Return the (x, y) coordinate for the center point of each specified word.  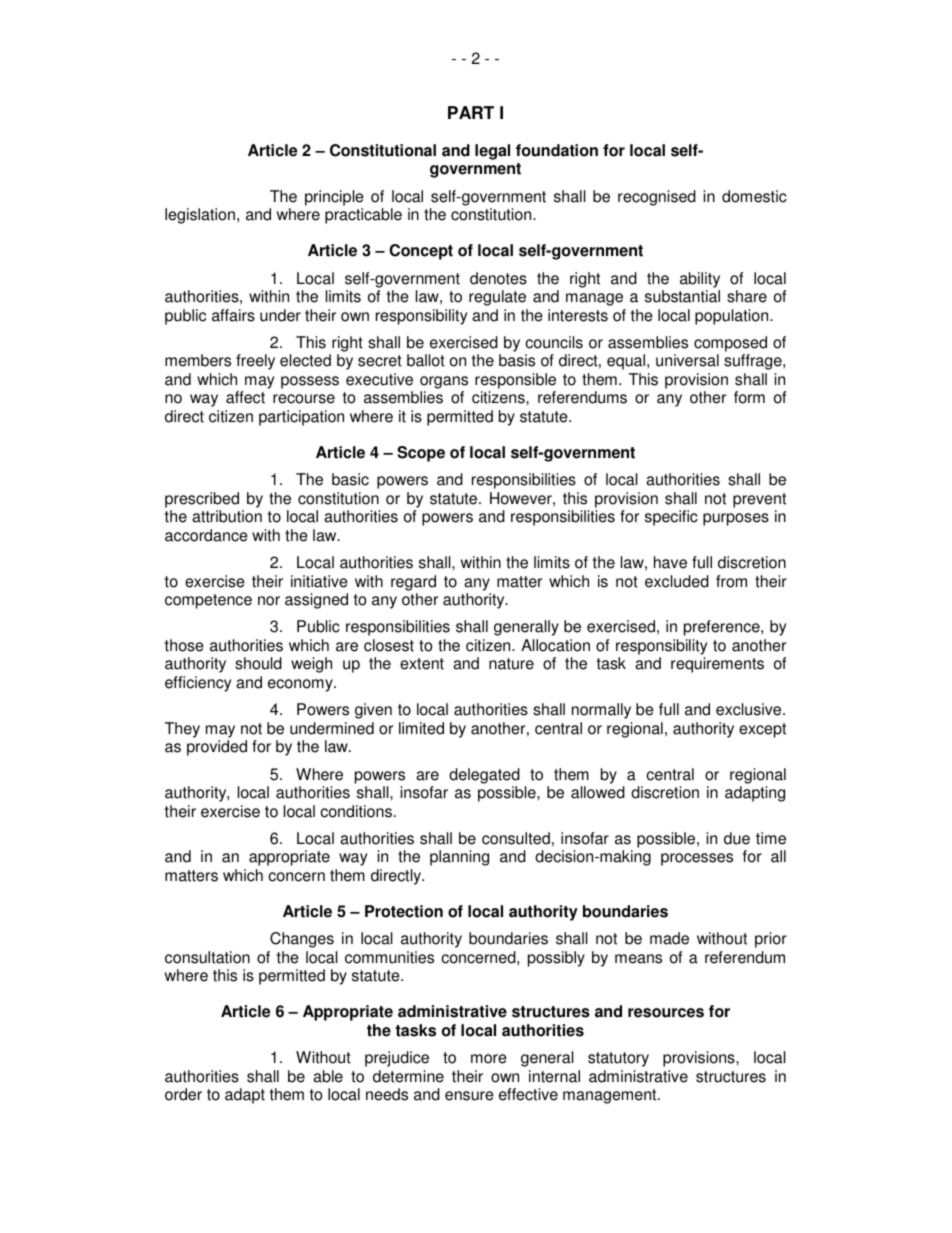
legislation (200, 216)
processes (697, 859)
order (183, 1094)
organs (444, 382)
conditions (356, 811)
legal (492, 152)
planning (459, 858)
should (258, 663)
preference (723, 628)
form (749, 397)
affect (245, 397)
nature (511, 664)
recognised (657, 198)
